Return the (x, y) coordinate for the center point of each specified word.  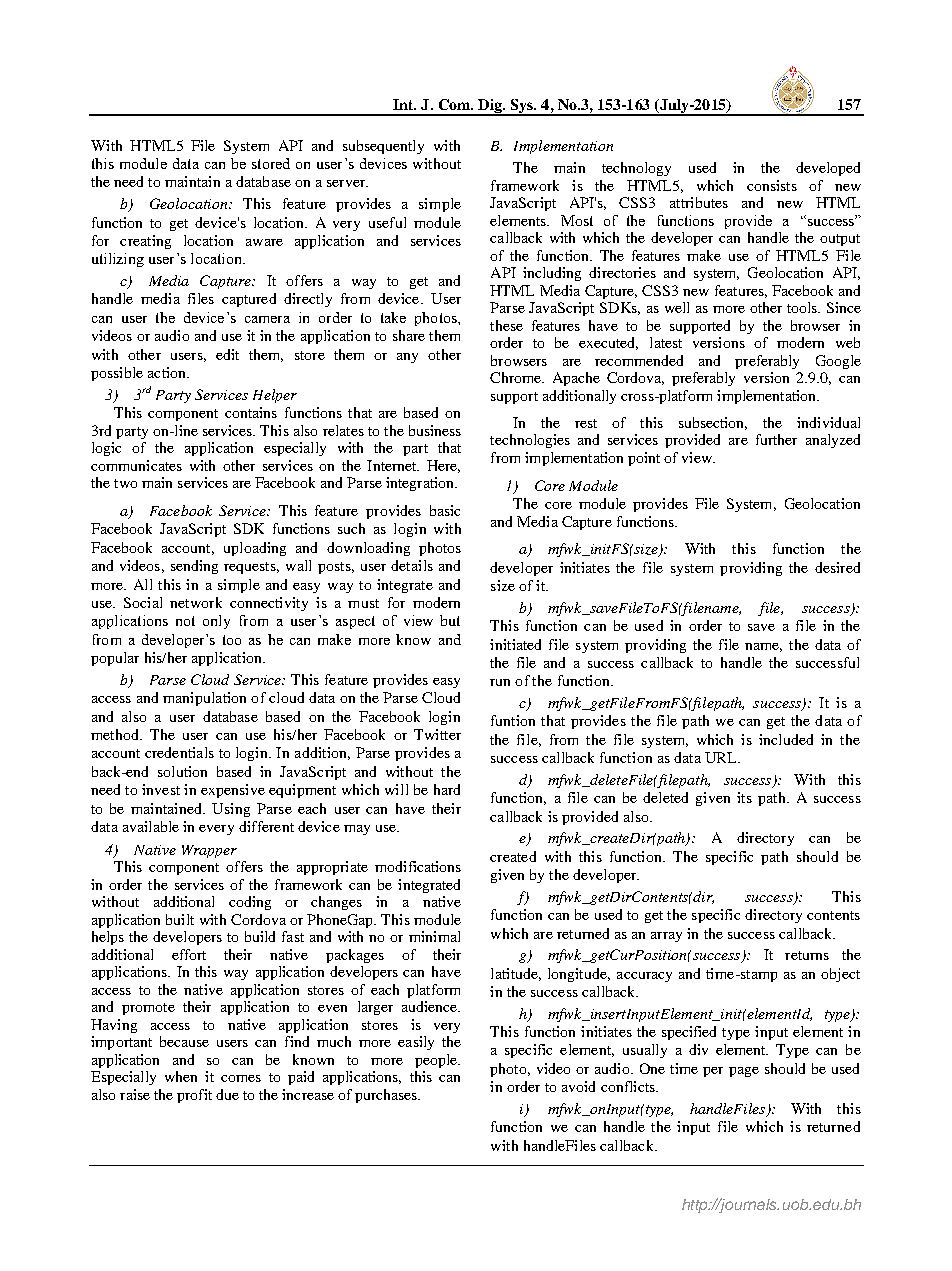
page (744, 1072)
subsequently (383, 147)
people (437, 1061)
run (500, 682)
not (185, 621)
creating (145, 242)
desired (837, 567)
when (181, 1076)
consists (772, 185)
